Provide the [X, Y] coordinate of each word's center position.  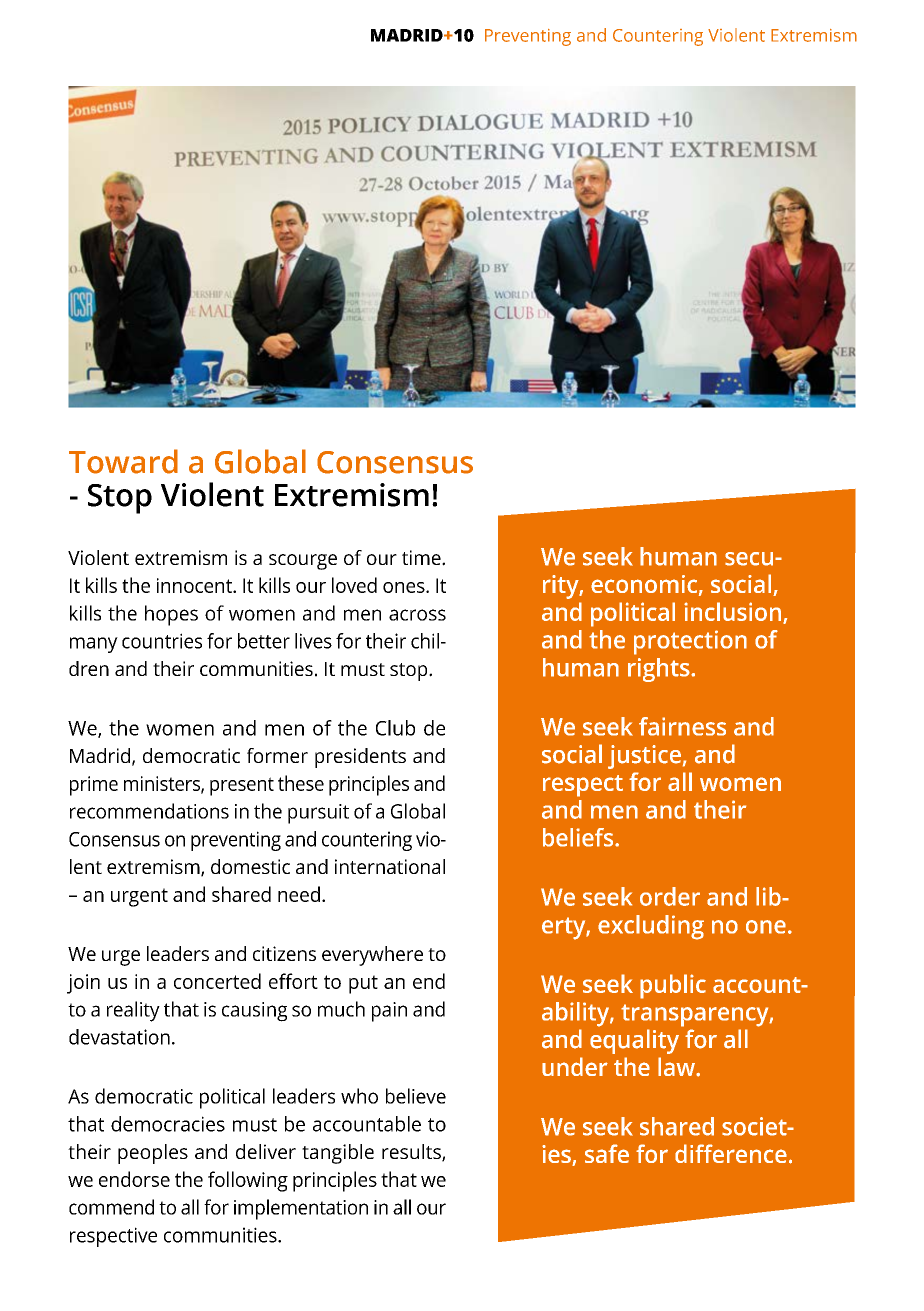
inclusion [732, 611]
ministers [163, 784]
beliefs [579, 837]
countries [162, 641]
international [390, 866]
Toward [123, 461]
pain [389, 1012]
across [417, 615]
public [673, 986]
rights [660, 670]
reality [133, 1011]
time [422, 557]
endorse [134, 1179]
